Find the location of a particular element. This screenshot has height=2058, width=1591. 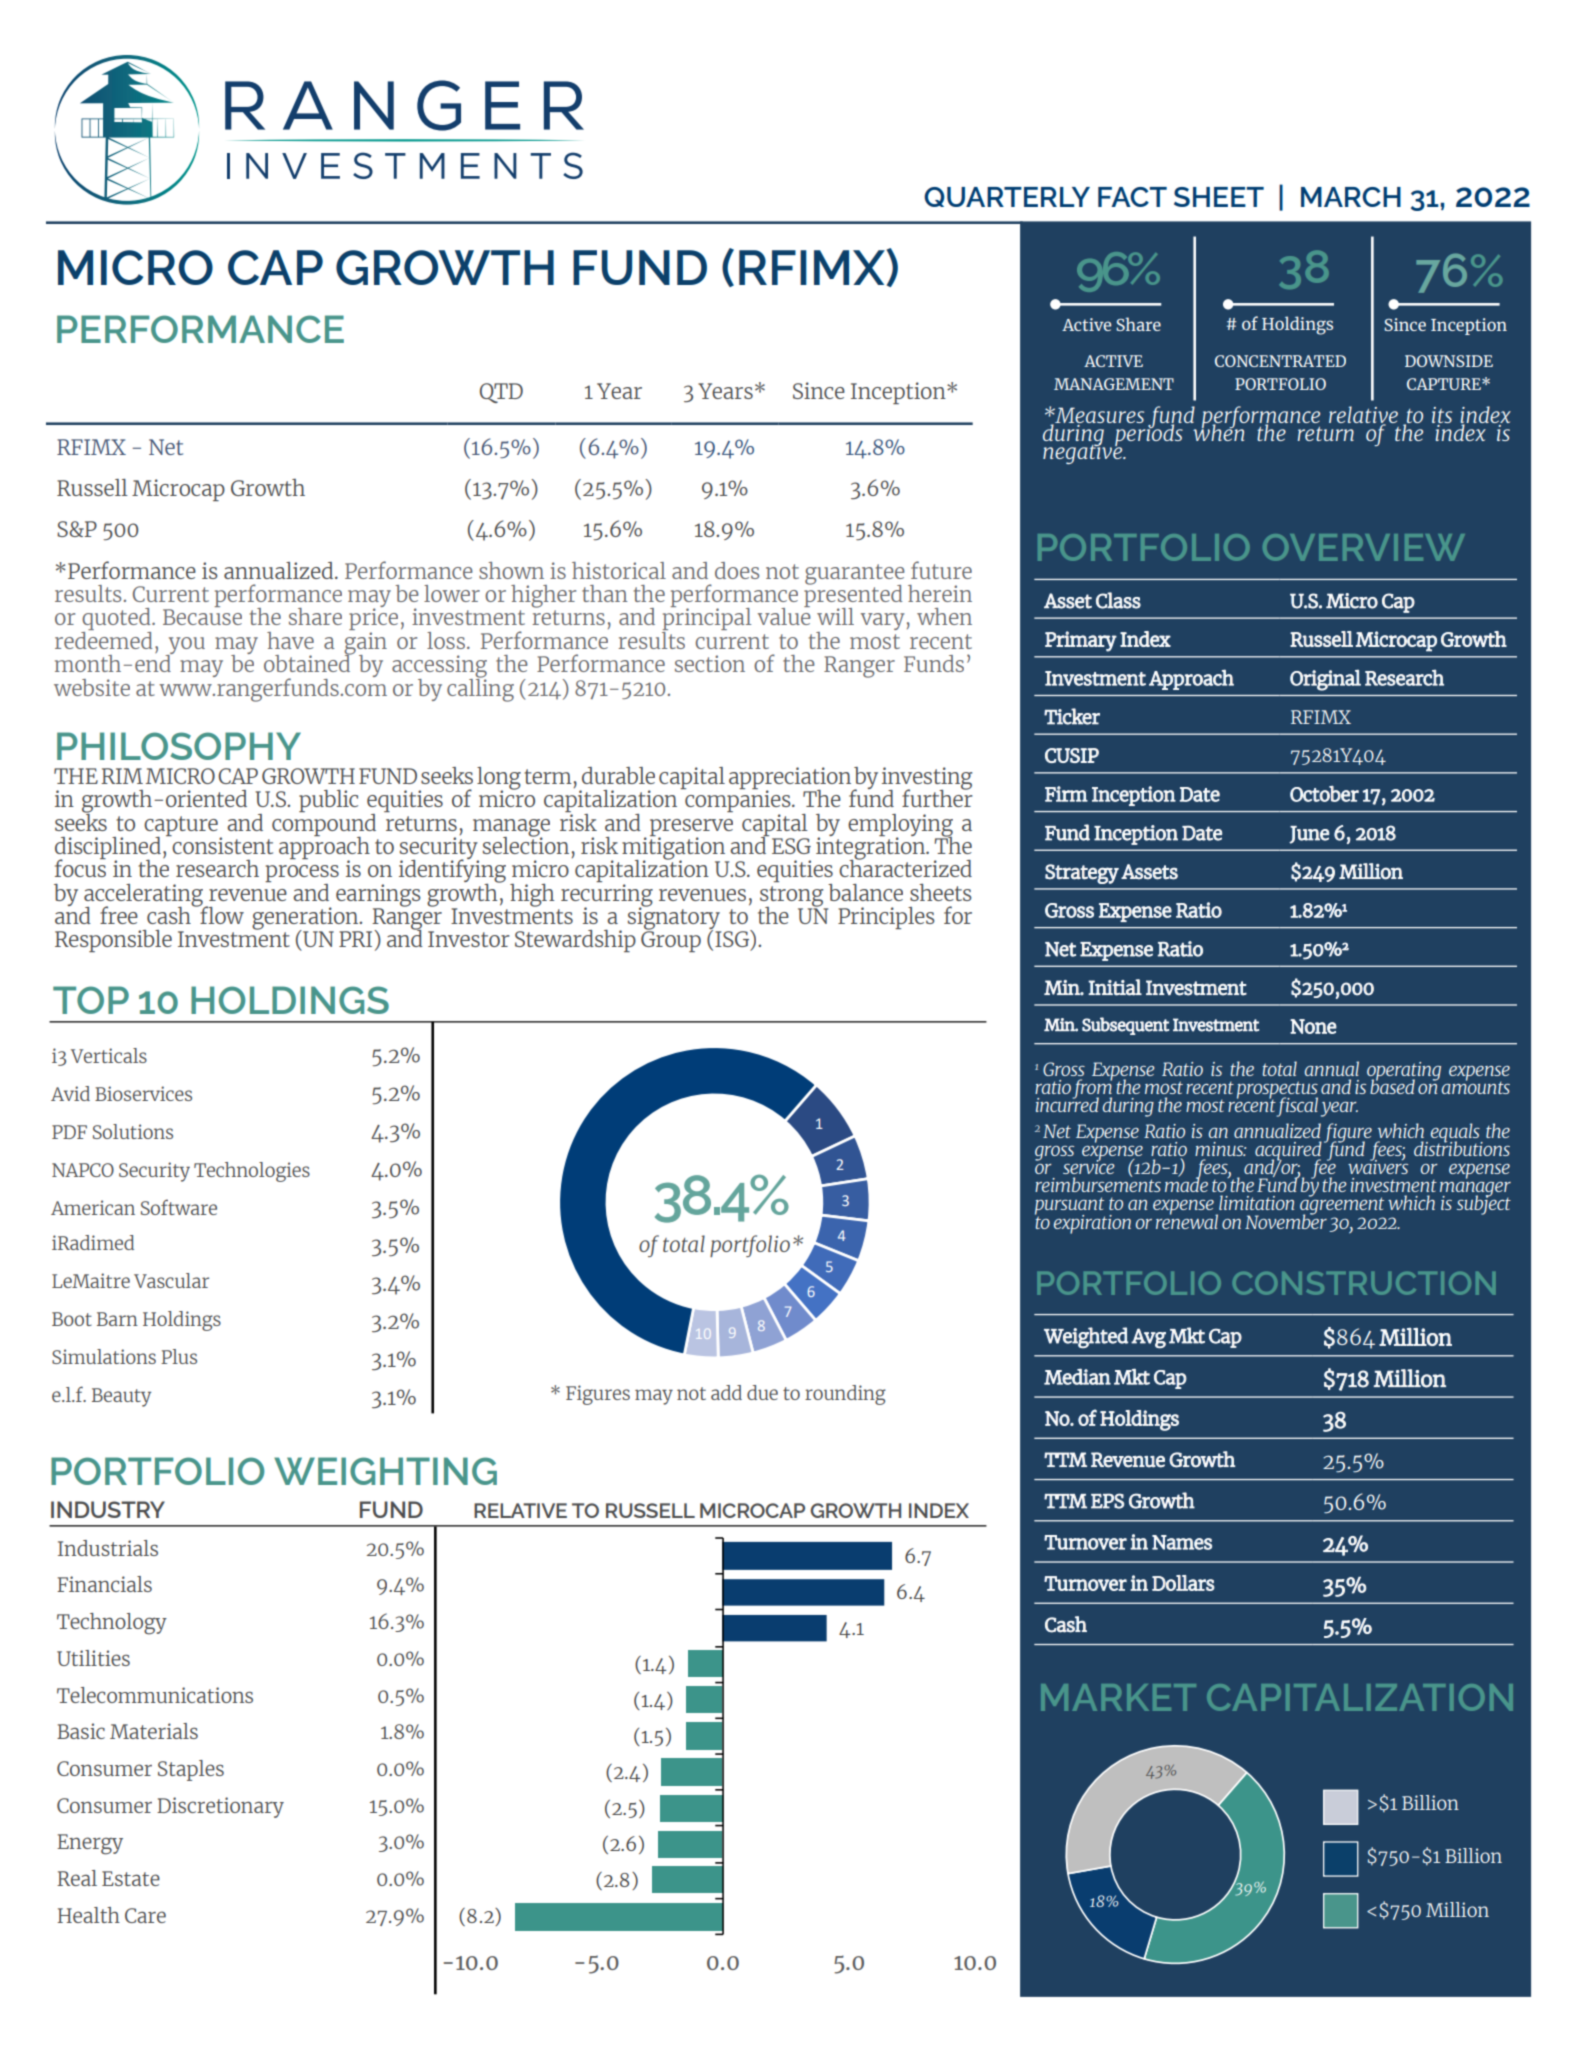

INDUSTRY is located at coordinates (108, 1509).
